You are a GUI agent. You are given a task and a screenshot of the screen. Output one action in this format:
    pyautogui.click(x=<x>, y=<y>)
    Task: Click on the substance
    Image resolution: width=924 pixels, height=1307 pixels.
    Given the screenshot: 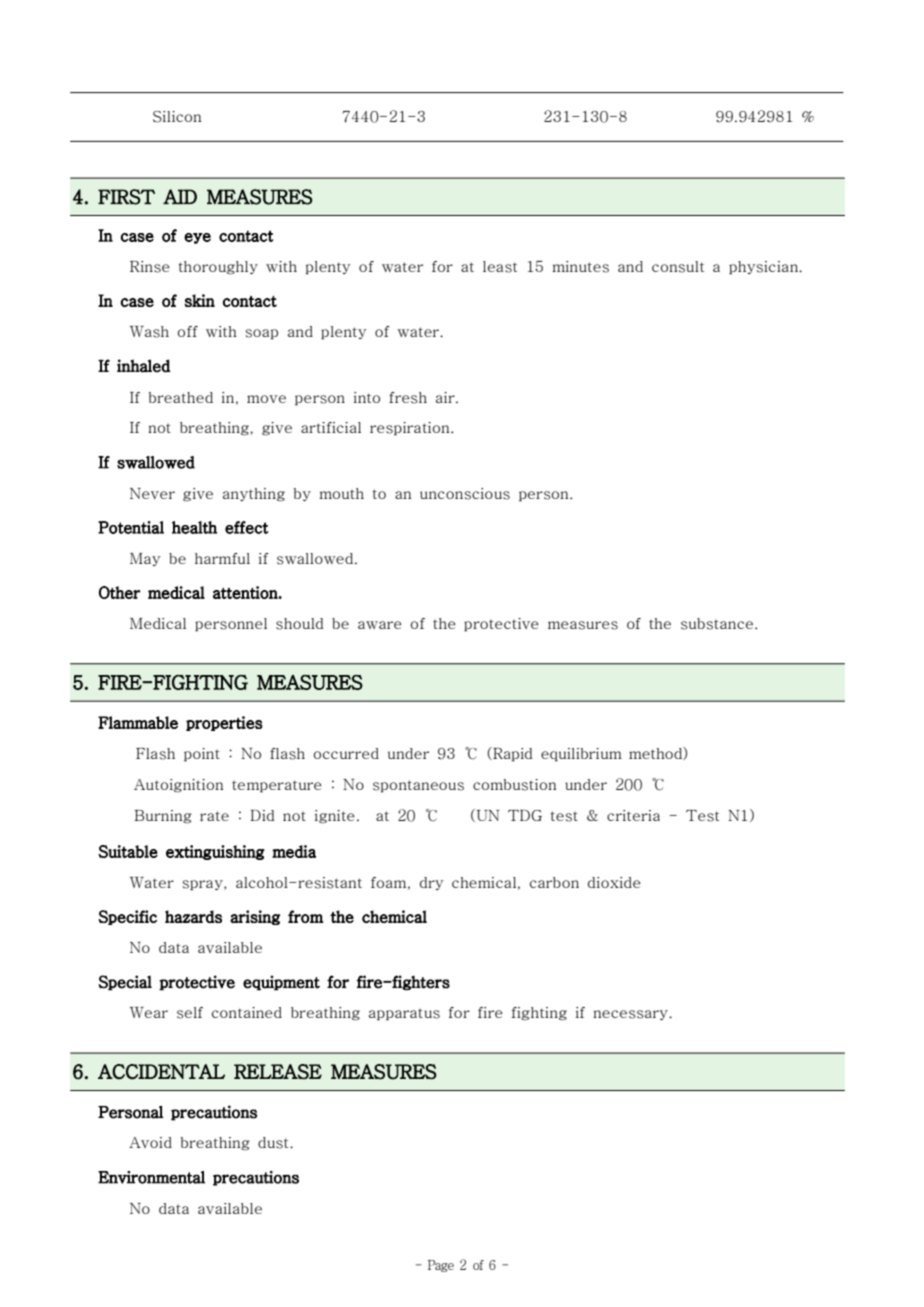 What is the action you would take?
    pyautogui.click(x=718, y=624)
